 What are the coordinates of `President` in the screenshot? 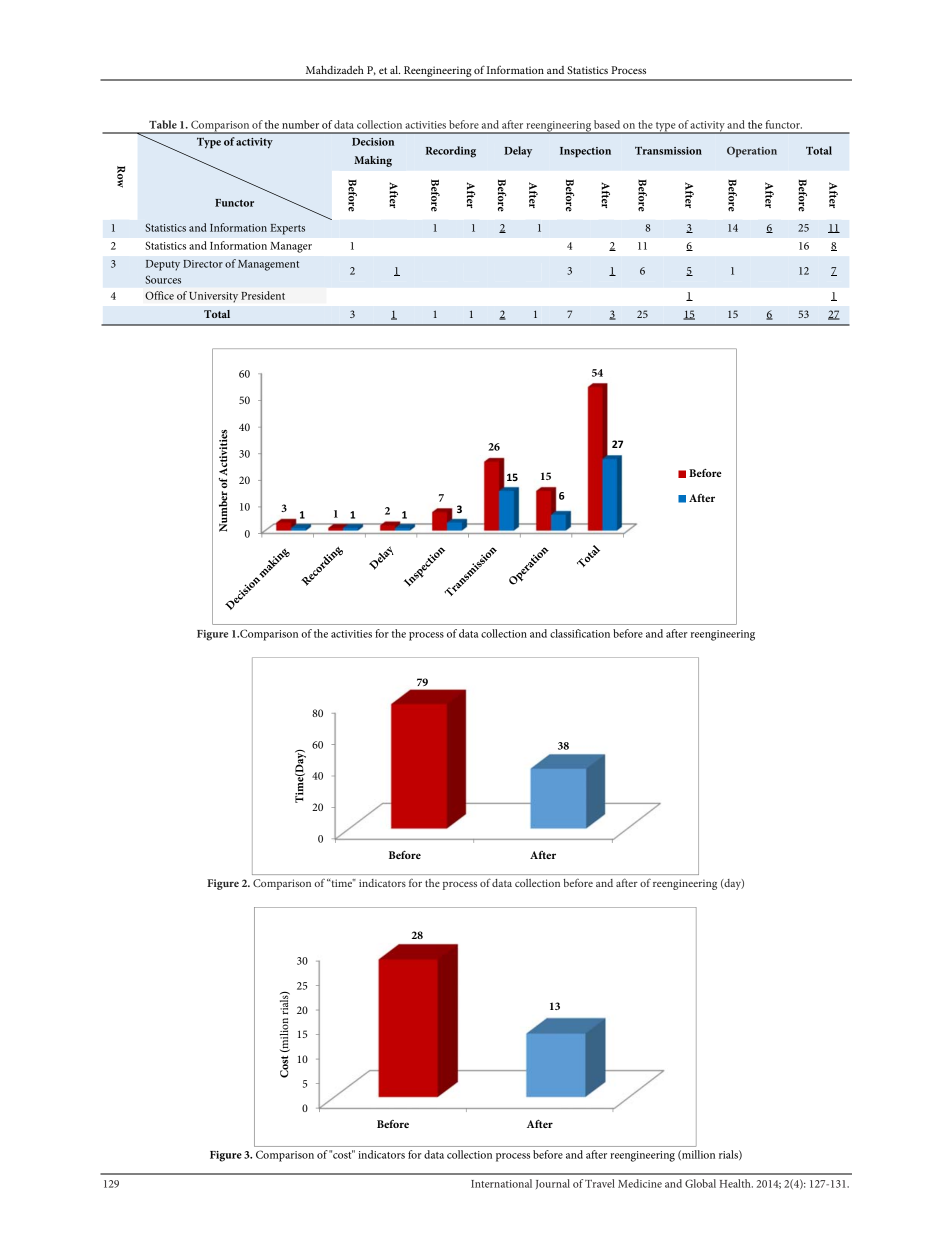 It's located at (263, 295).
